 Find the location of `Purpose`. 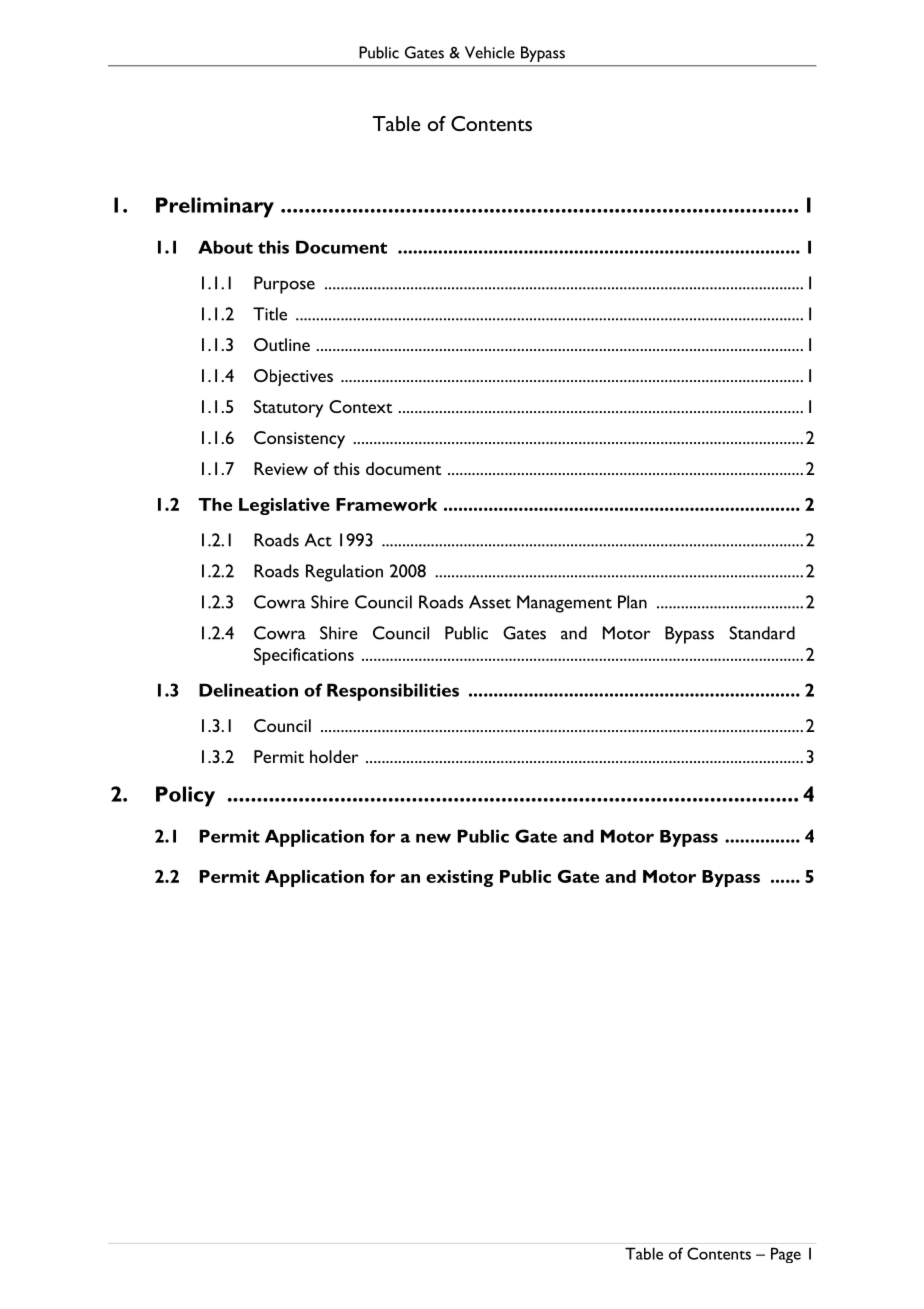

Purpose is located at coordinates (284, 285).
